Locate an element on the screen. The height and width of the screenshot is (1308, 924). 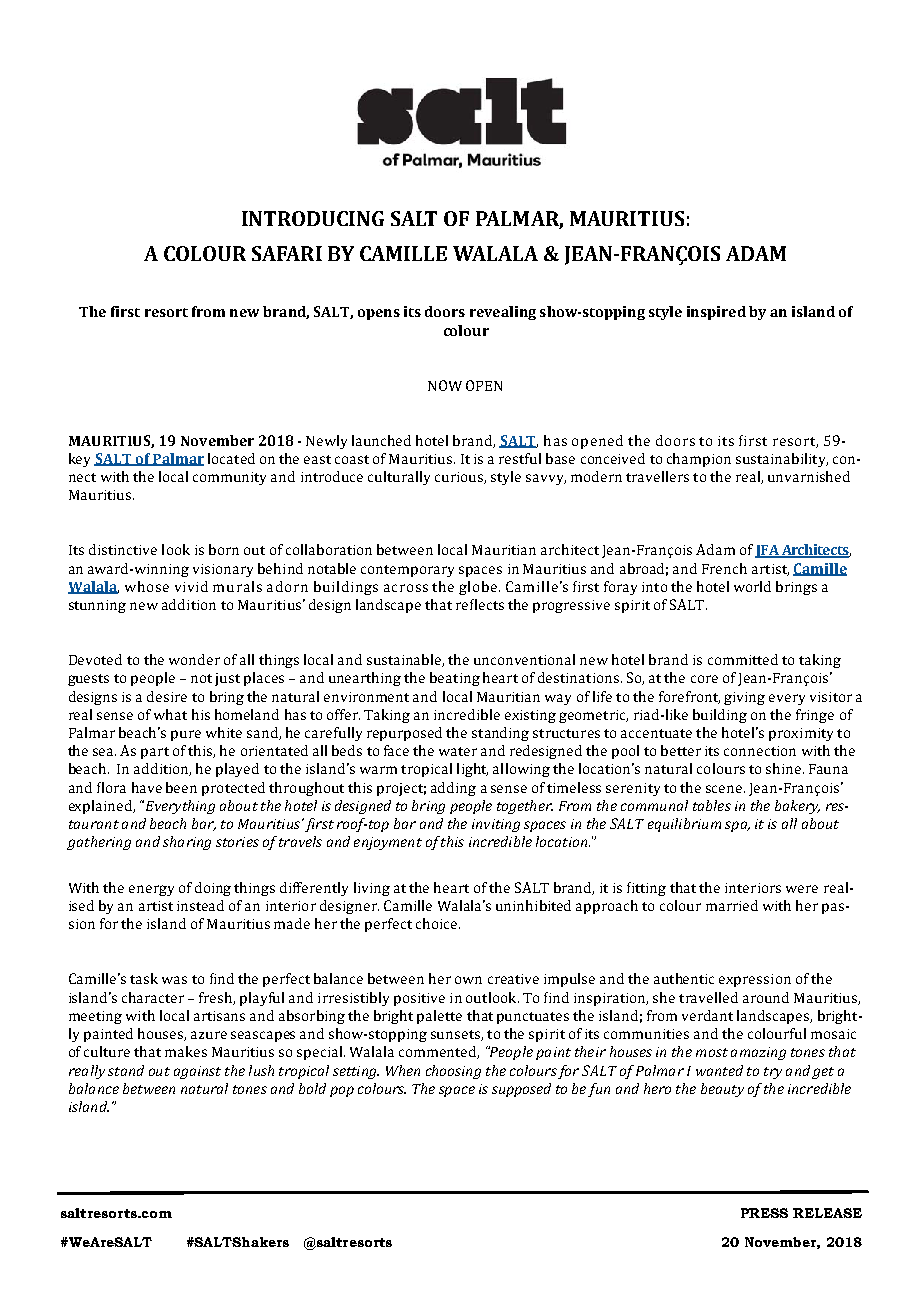
SAFARI is located at coordinates (287, 253).
